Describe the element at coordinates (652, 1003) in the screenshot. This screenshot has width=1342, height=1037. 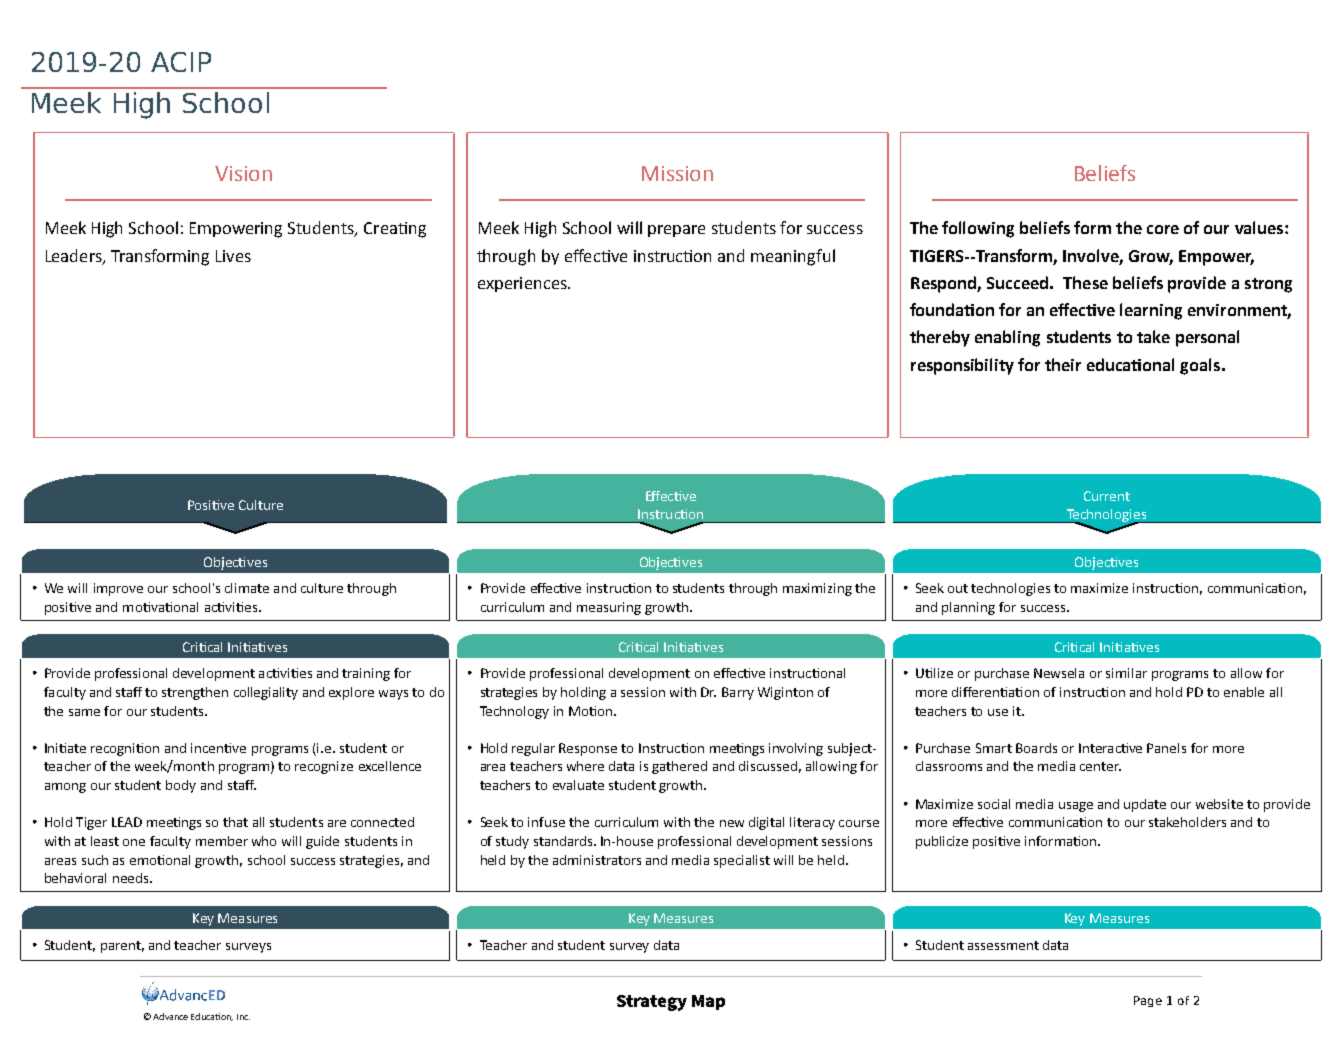
I see `Strategy` at that location.
